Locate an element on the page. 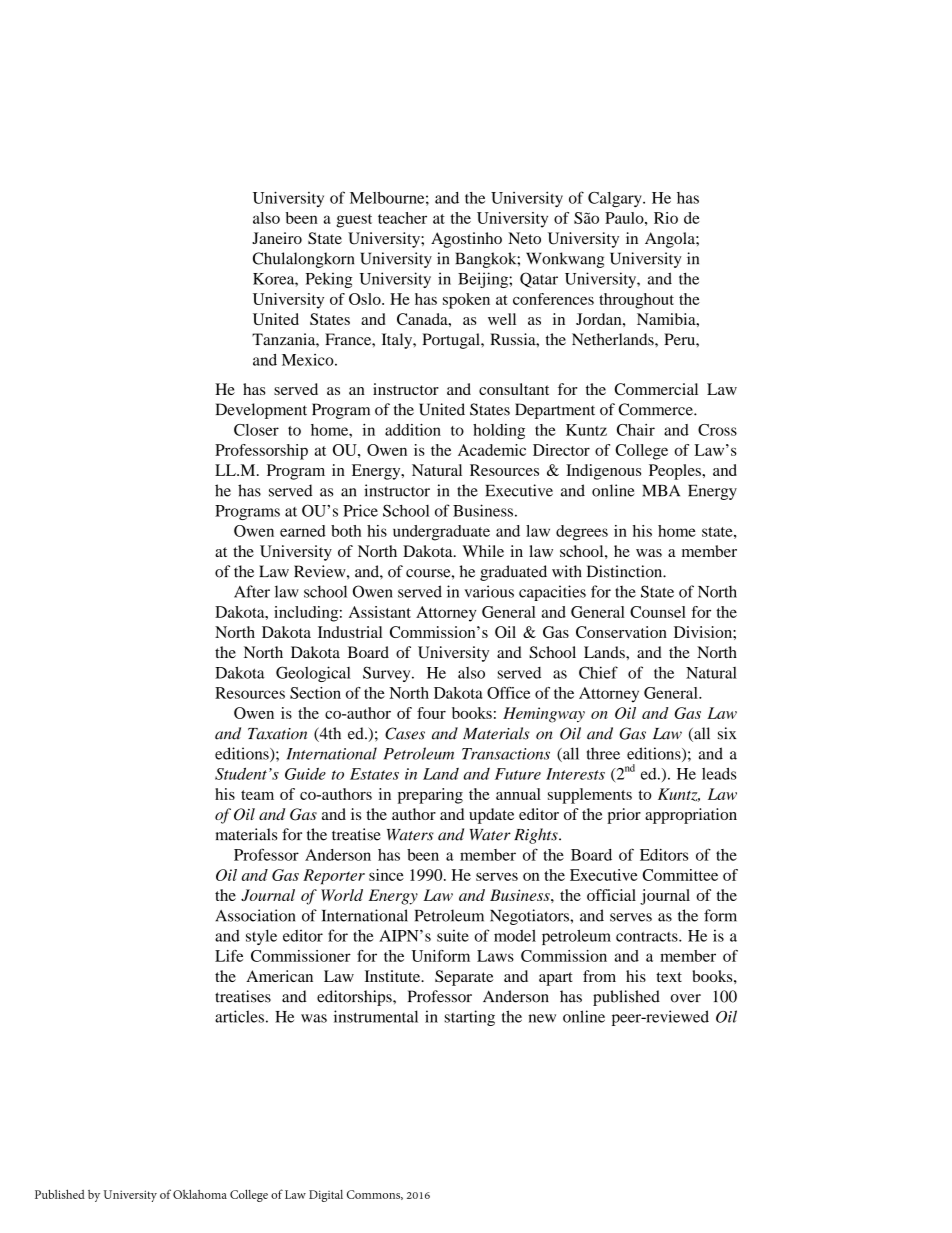 The height and width of the document is (1233, 952). Janeiro is located at coordinates (277, 238).
